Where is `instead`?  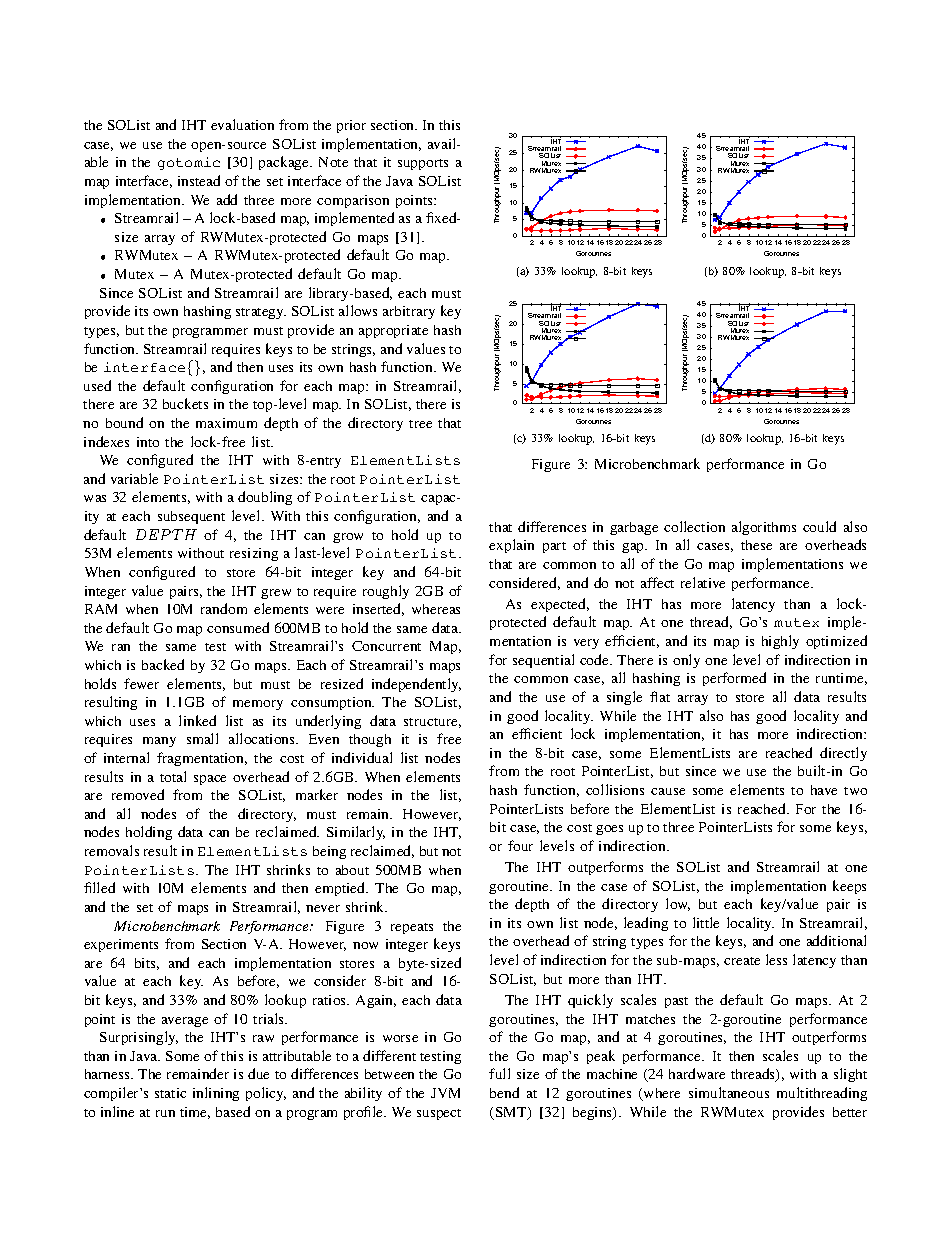
instead is located at coordinates (199, 180).
